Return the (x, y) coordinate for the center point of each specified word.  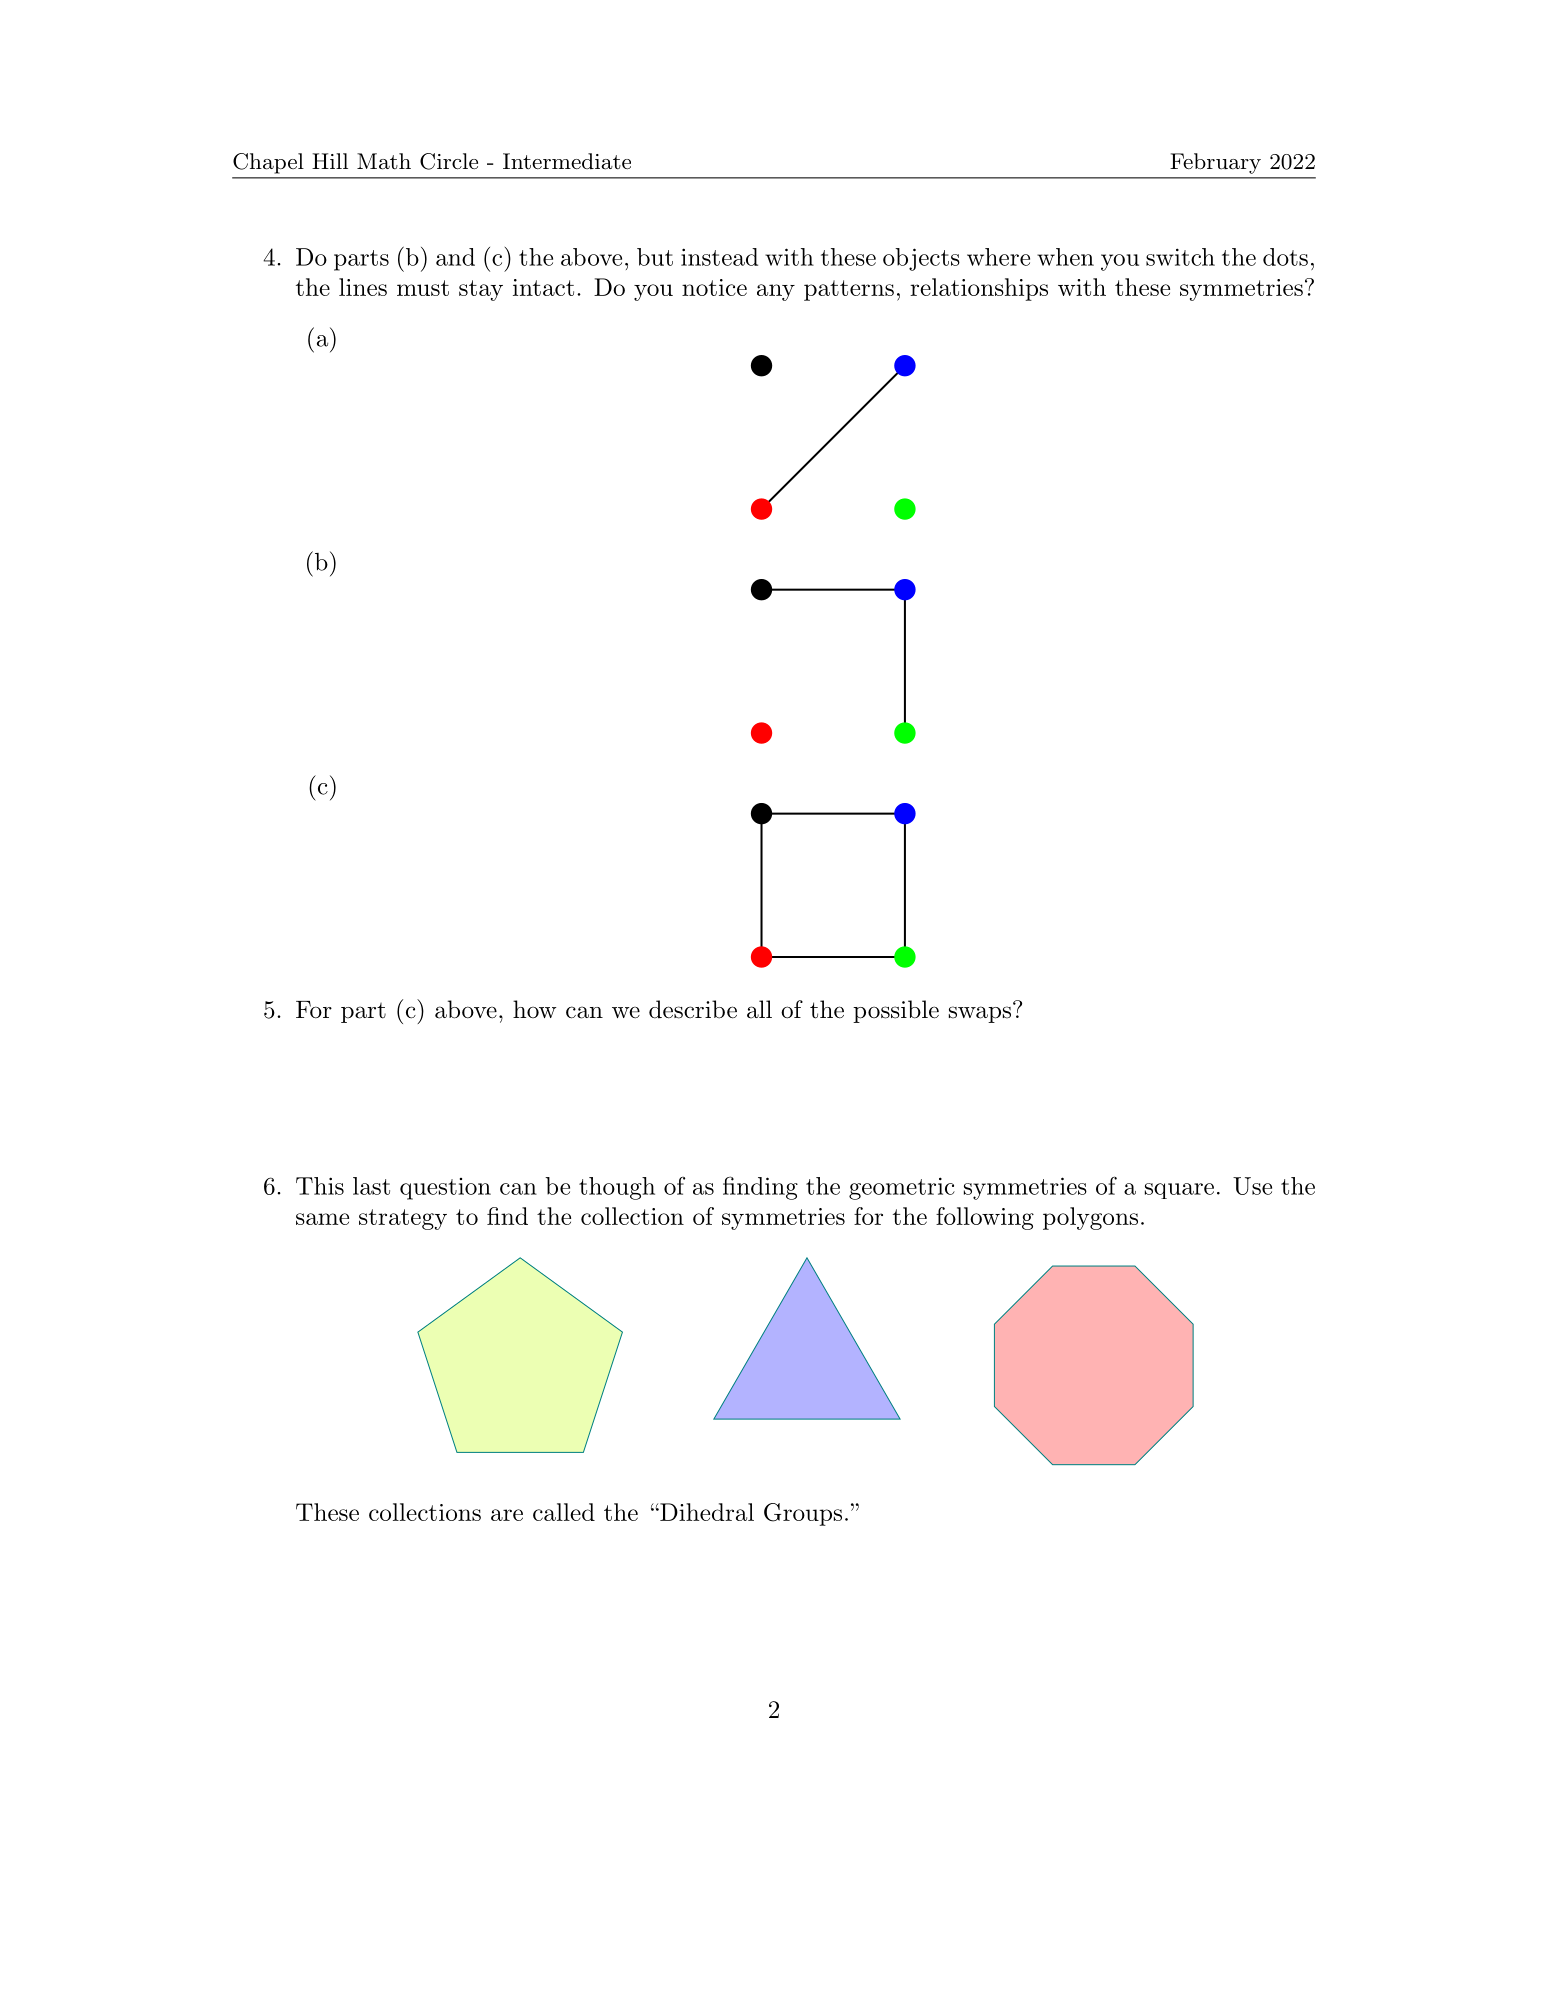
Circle (449, 161)
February (1215, 163)
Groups (803, 1514)
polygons (1090, 1218)
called (564, 1512)
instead (719, 257)
